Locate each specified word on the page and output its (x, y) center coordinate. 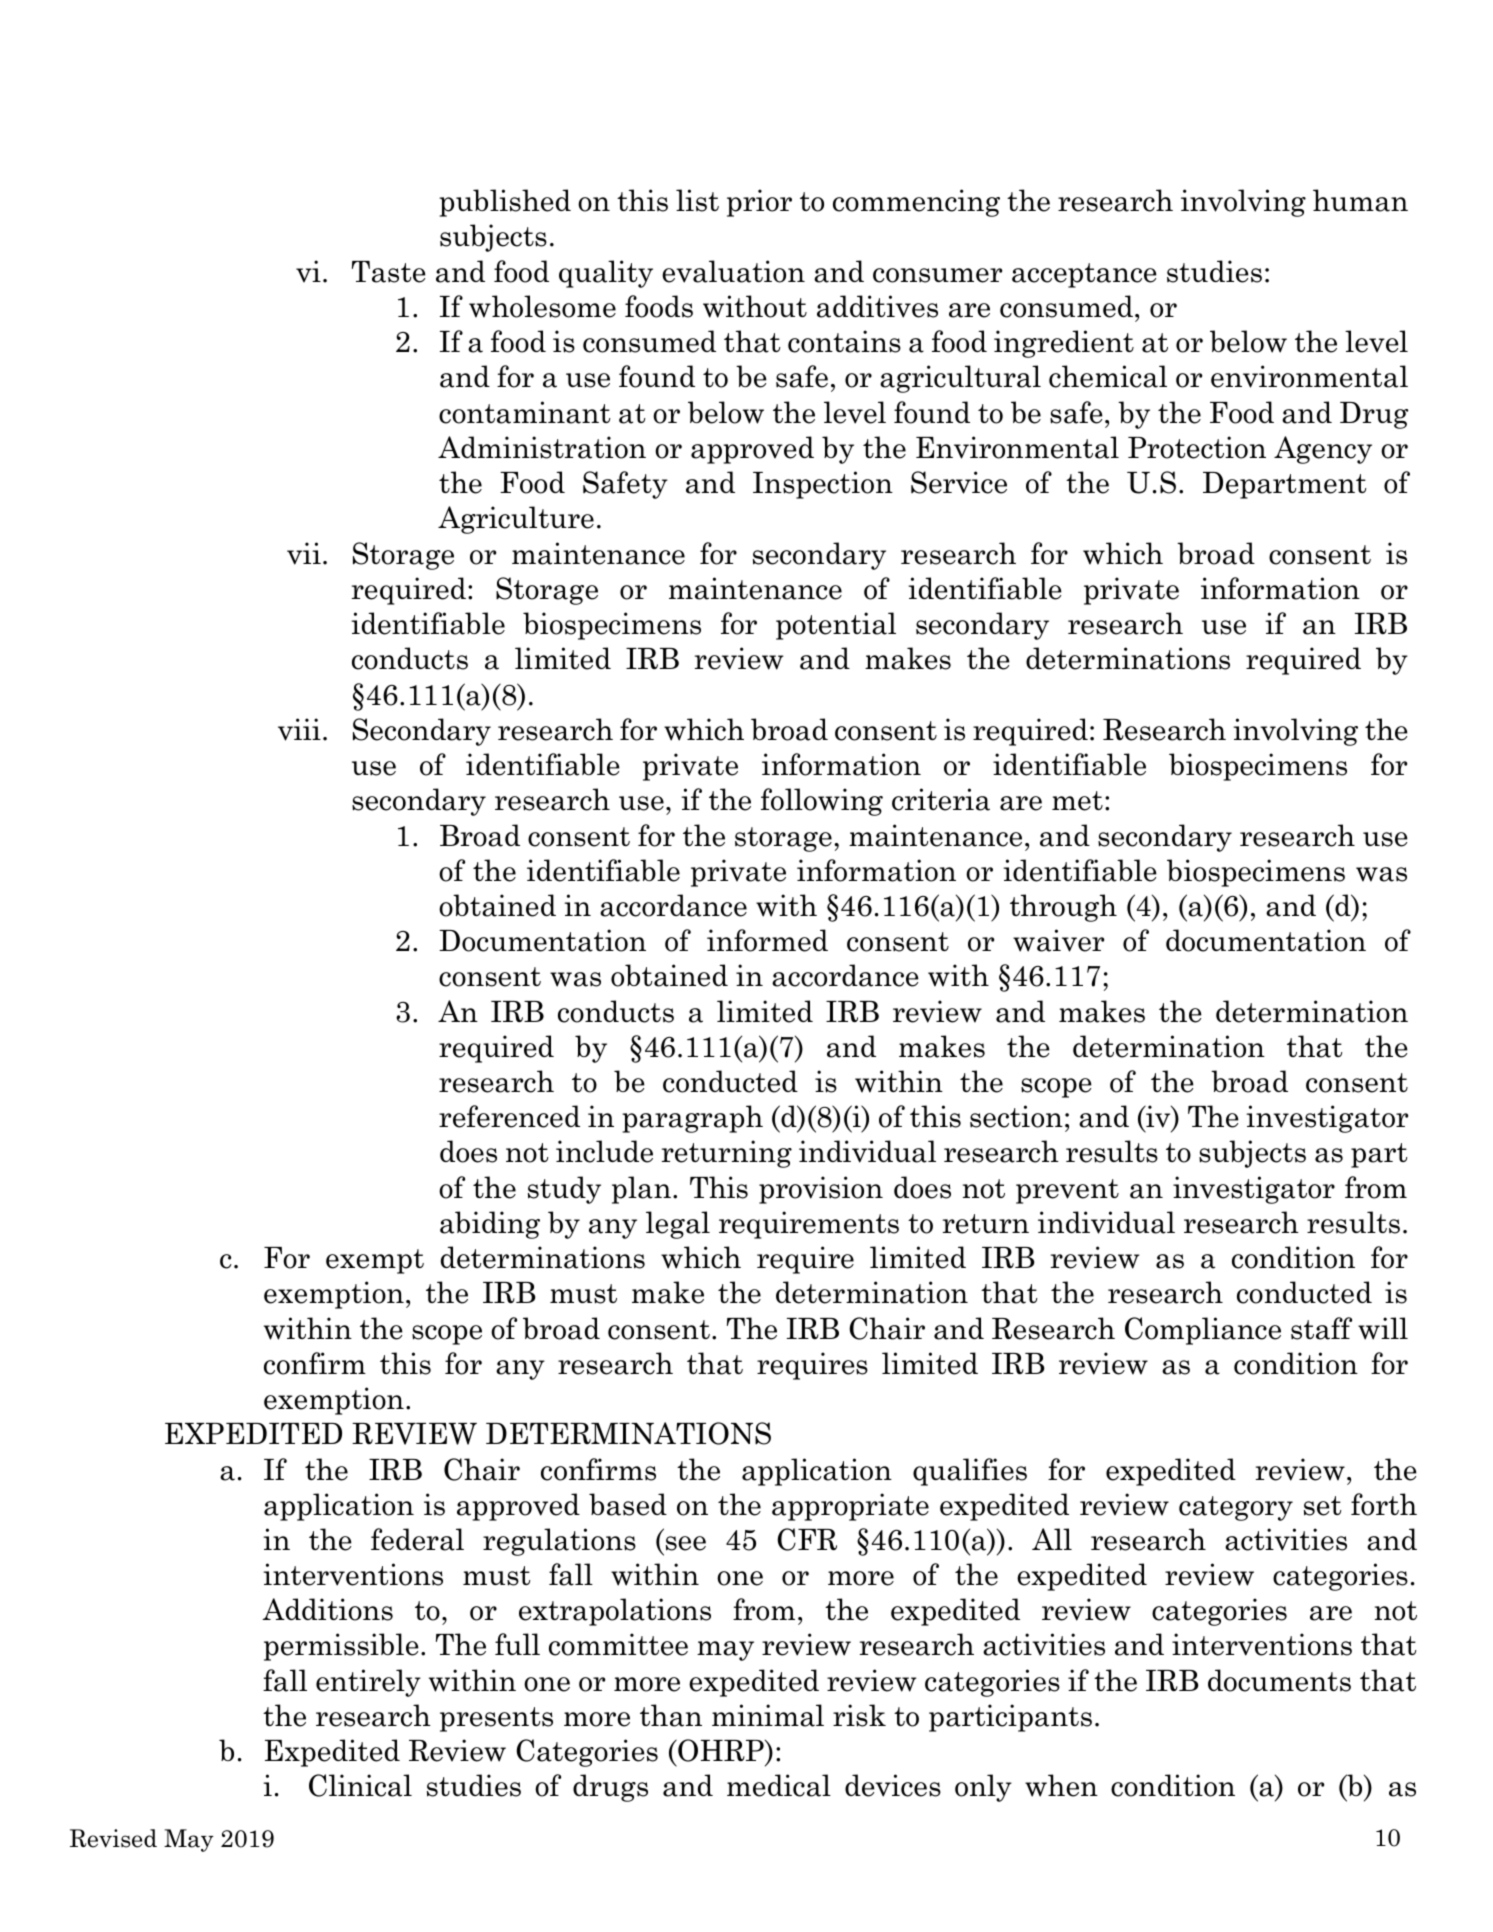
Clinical (360, 1785)
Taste (389, 272)
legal (678, 1225)
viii (299, 729)
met (1077, 801)
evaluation (733, 271)
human (1360, 200)
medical (779, 1785)
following (822, 802)
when (1061, 1785)
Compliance (1203, 1331)
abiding (490, 1225)
